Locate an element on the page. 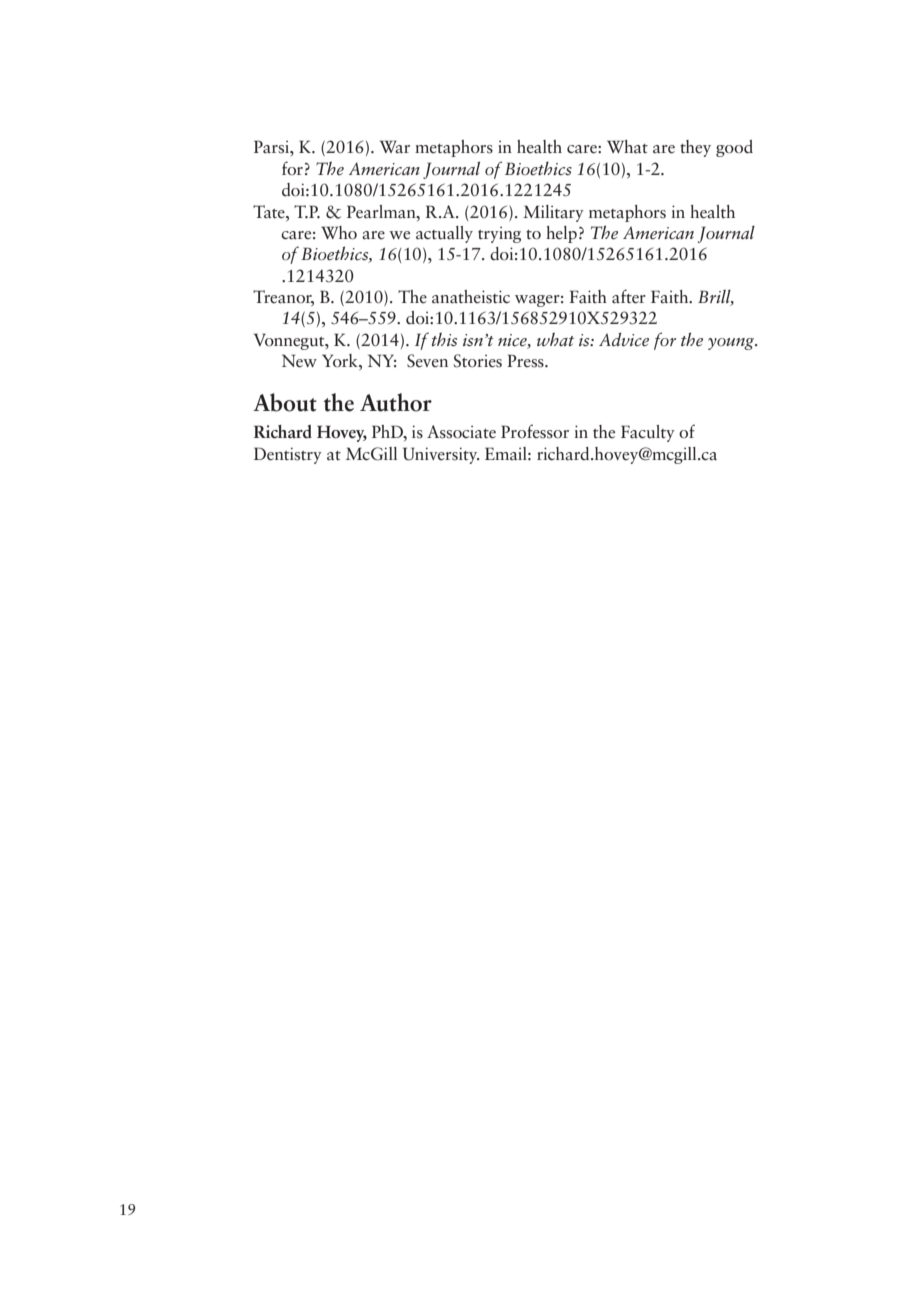 The width and height of the image is (923, 1316). Professor is located at coordinates (535, 431).
